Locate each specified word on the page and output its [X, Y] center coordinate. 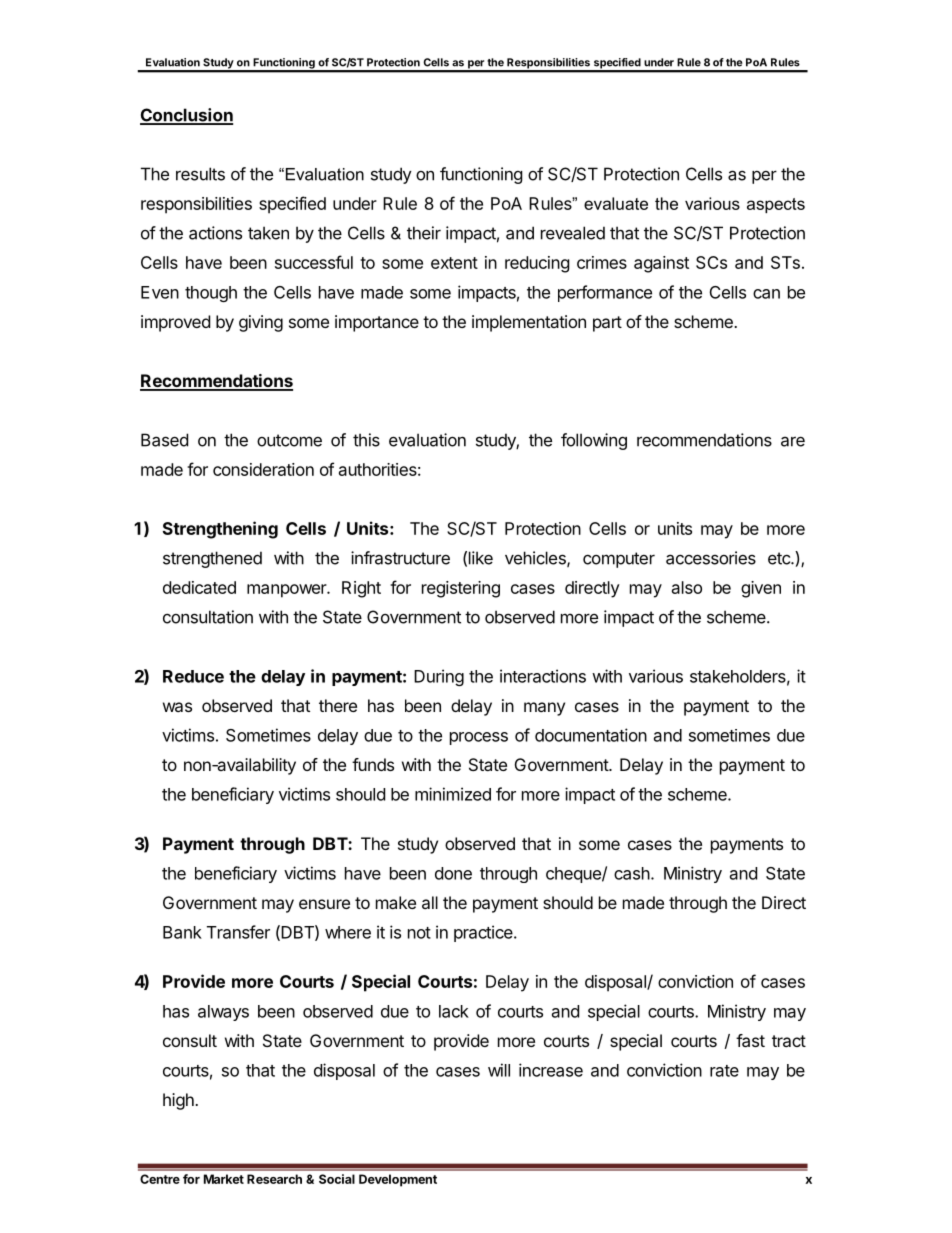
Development [398, 1180]
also [687, 587]
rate [724, 1071]
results [200, 174]
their [424, 233]
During [439, 677]
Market [224, 1179]
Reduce [193, 676]
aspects [776, 205]
